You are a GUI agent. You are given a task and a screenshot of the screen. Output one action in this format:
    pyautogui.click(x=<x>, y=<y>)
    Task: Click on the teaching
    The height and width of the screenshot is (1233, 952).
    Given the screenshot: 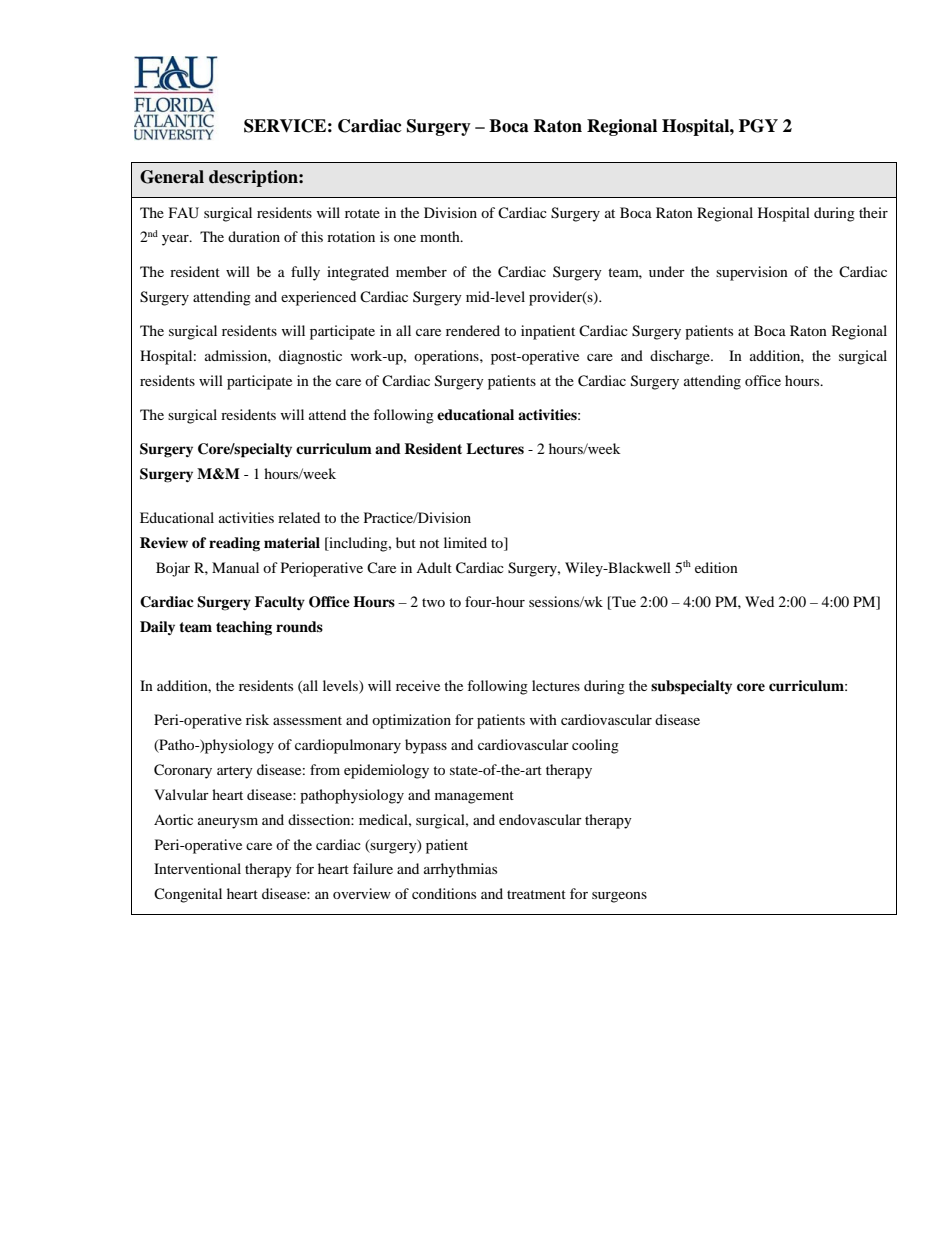 What is the action you would take?
    pyautogui.click(x=244, y=628)
